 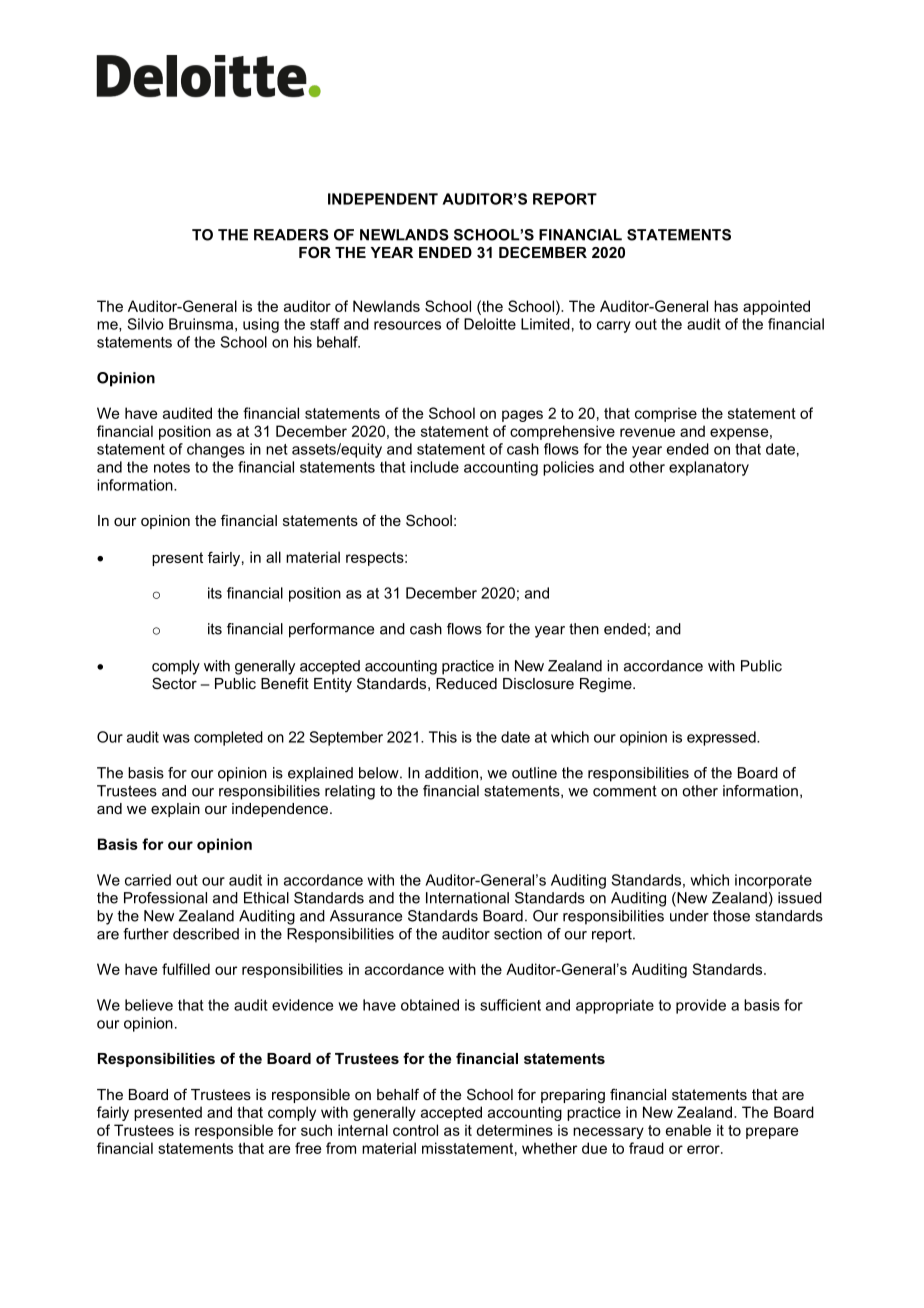 What do you see at coordinates (291, 235) in the screenshot?
I see `READERS` at bounding box center [291, 235].
